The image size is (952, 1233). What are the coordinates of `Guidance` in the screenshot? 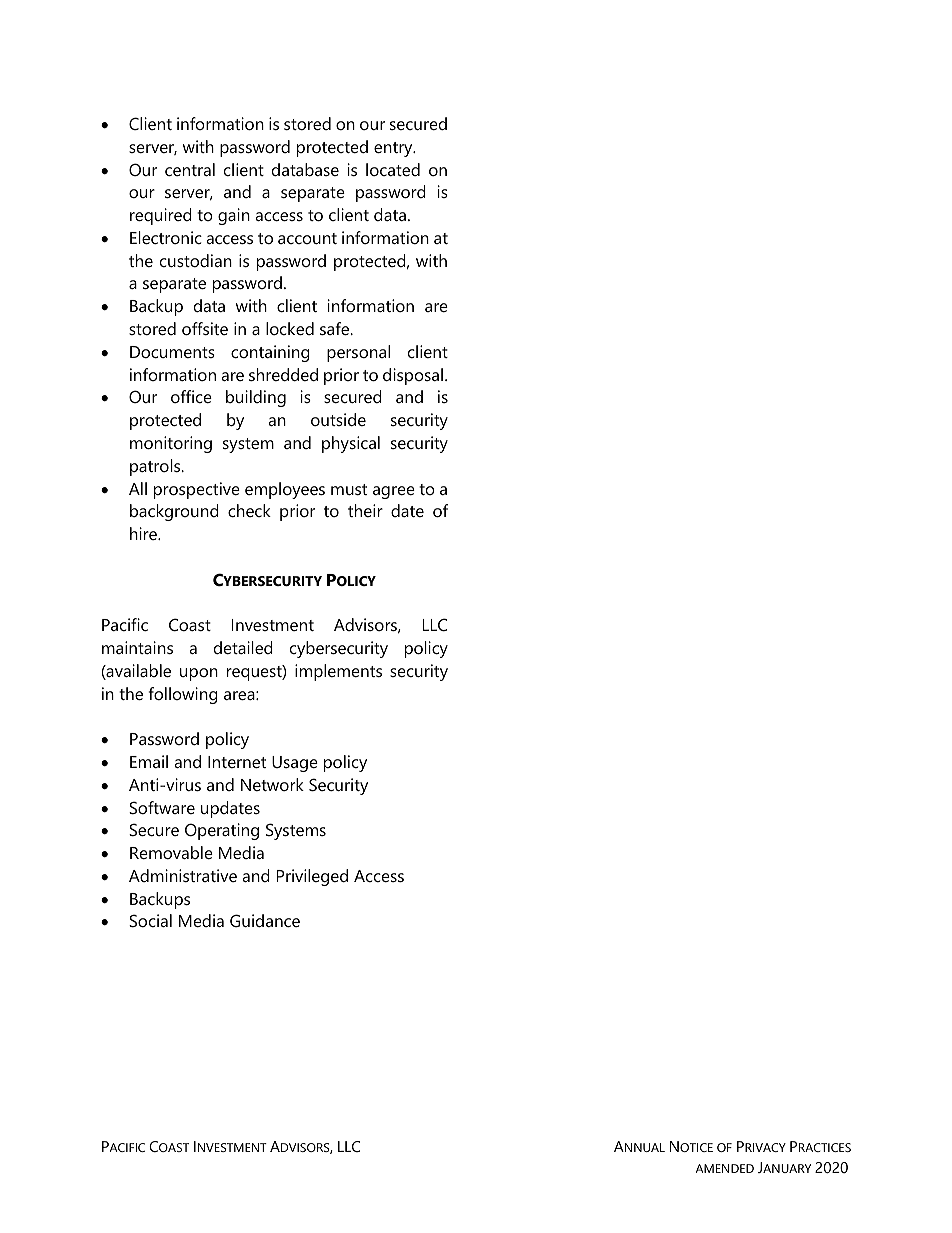 It's located at (265, 920).
